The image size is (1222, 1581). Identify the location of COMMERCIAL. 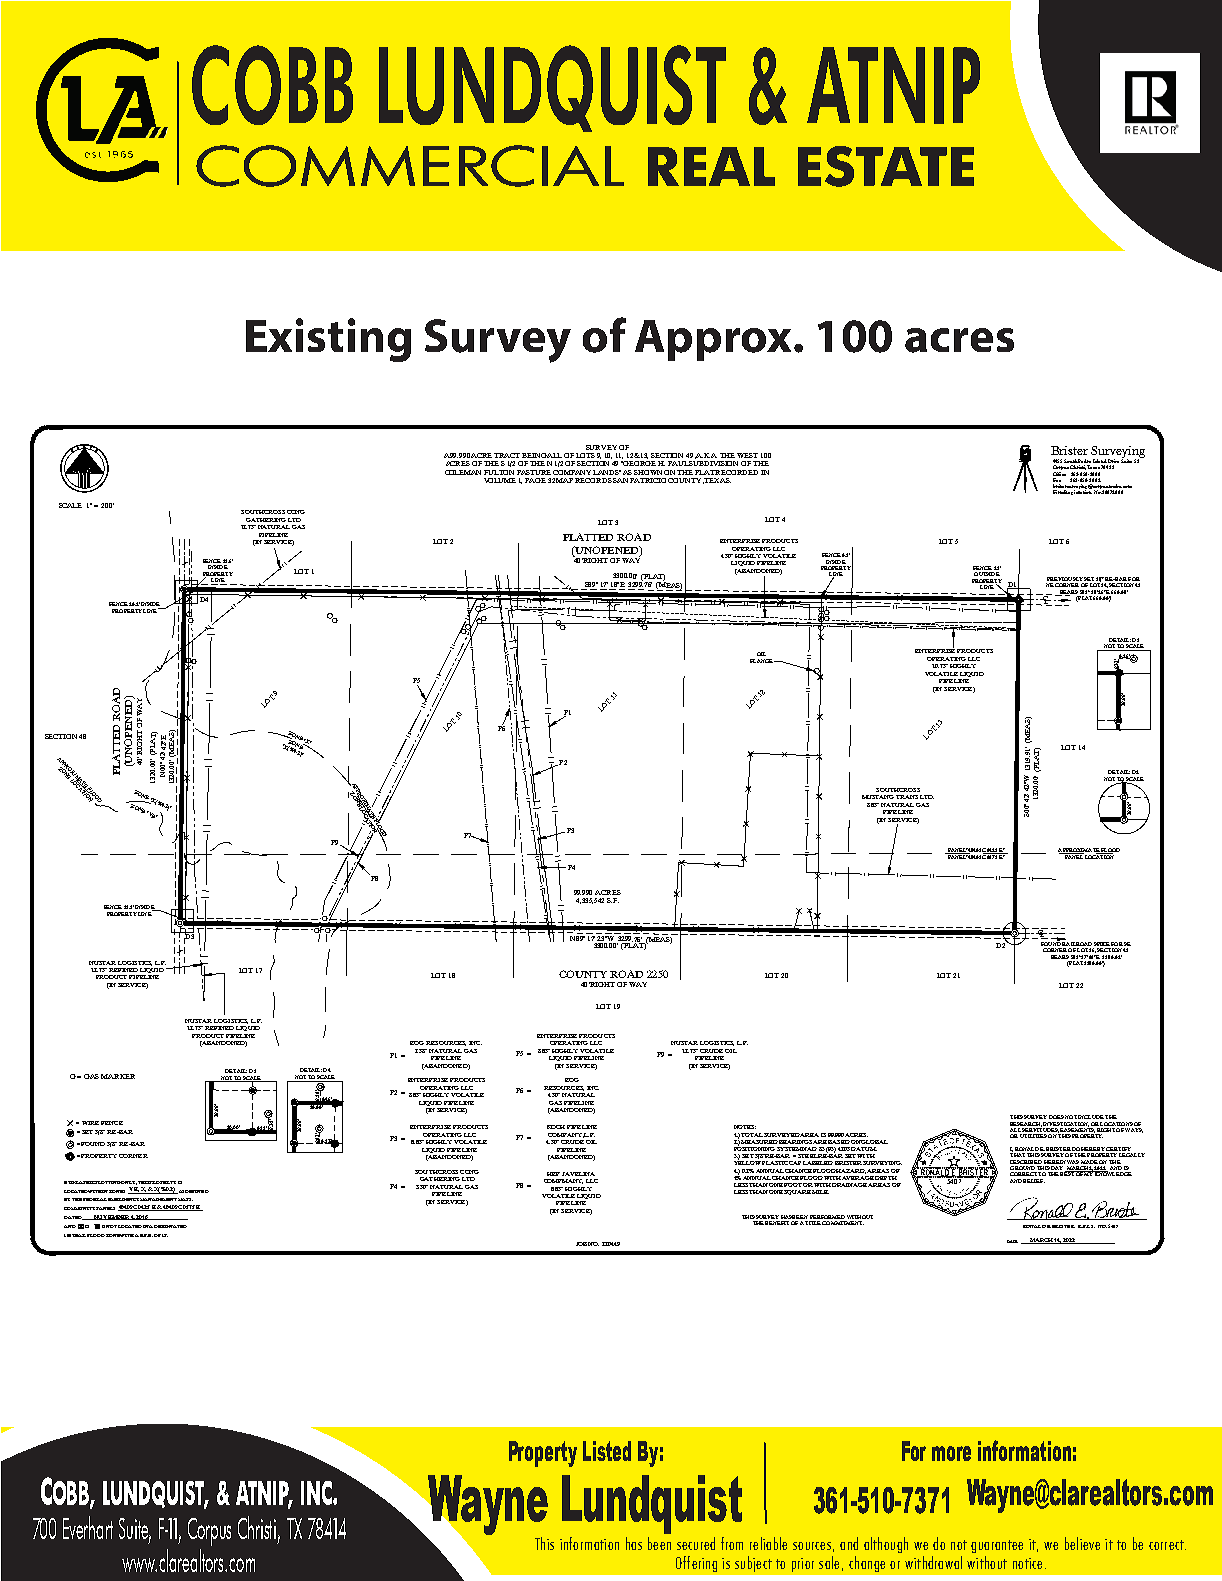
(410, 166).
